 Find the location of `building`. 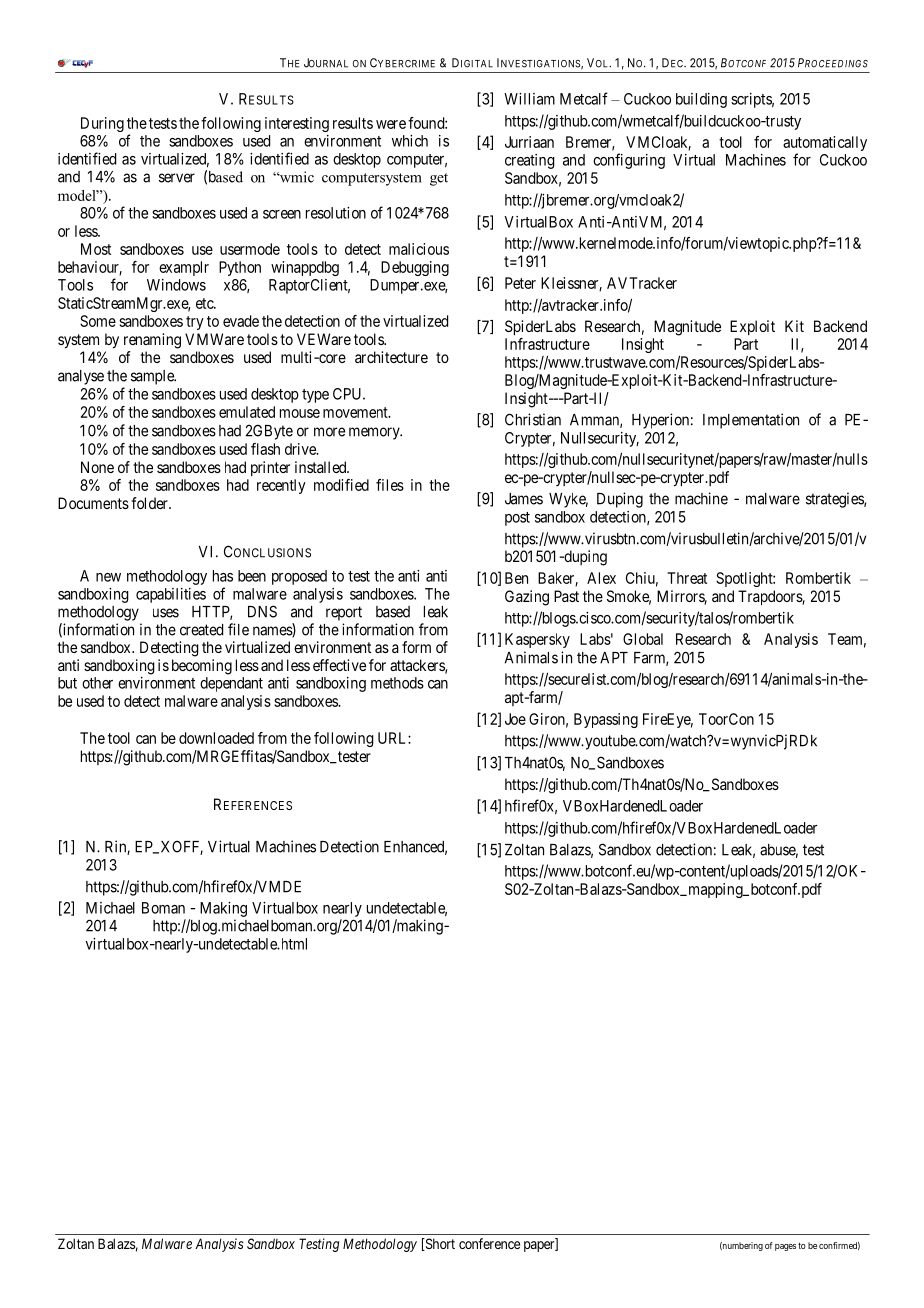

building is located at coordinates (701, 100).
